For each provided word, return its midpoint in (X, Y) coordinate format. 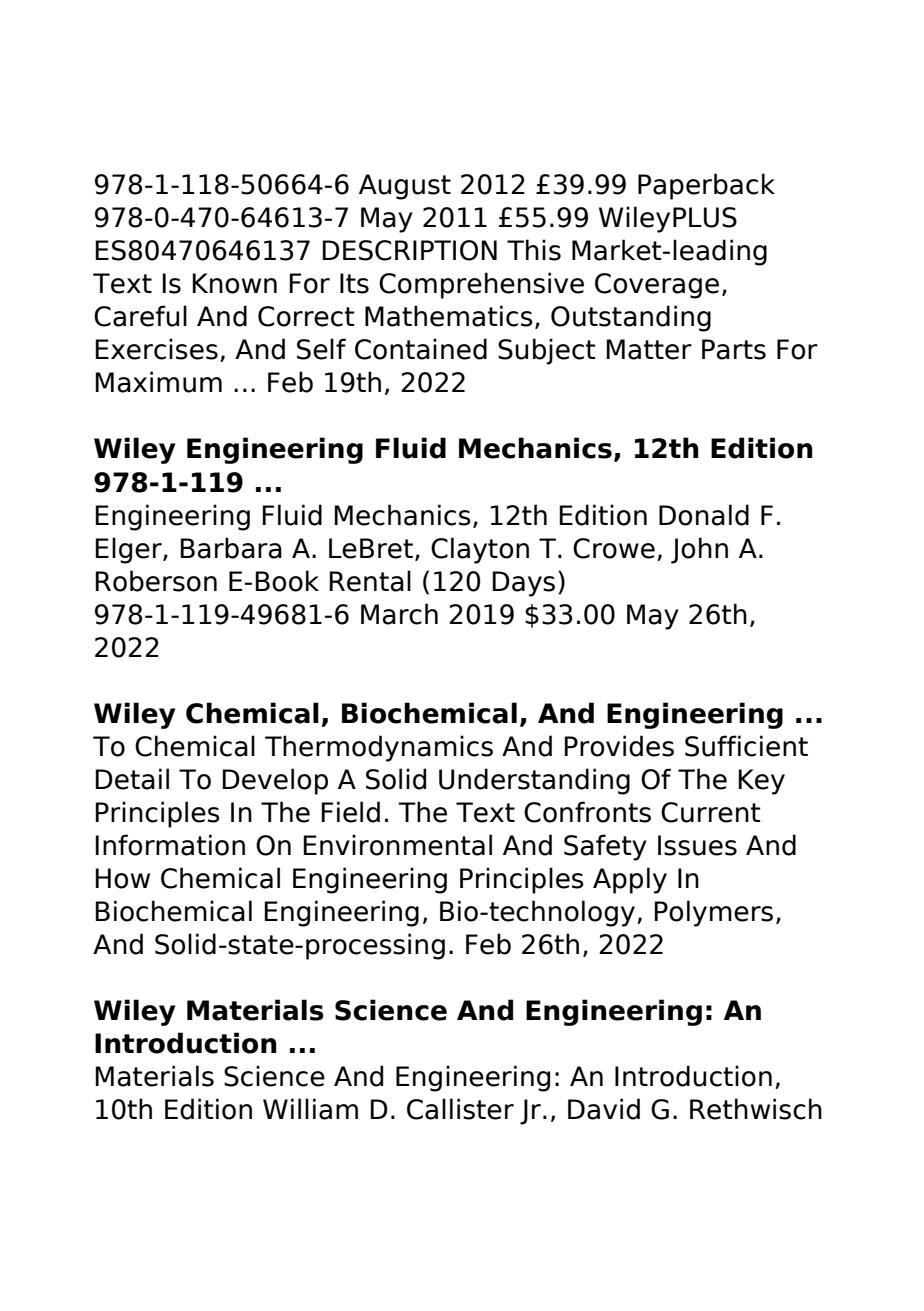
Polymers (713, 913)
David (604, 1109)
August (405, 187)
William (310, 1109)
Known (234, 283)
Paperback (706, 186)
